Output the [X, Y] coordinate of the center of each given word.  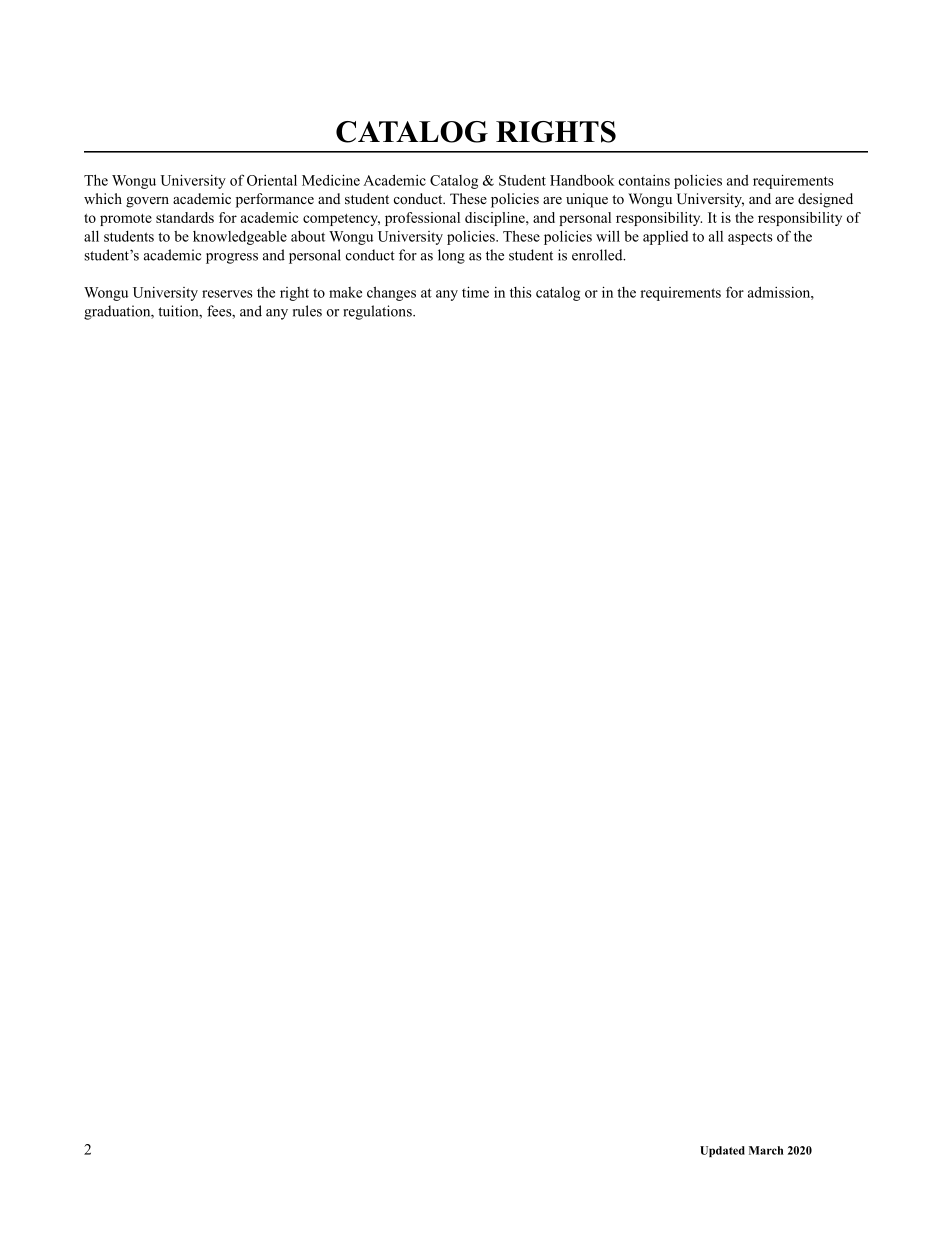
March [766, 1150]
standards [185, 217]
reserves [227, 294]
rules [307, 311]
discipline [496, 219]
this [521, 292]
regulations [378, 312]
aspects [750, 238]
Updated [722, 1151]
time [475, 292]
